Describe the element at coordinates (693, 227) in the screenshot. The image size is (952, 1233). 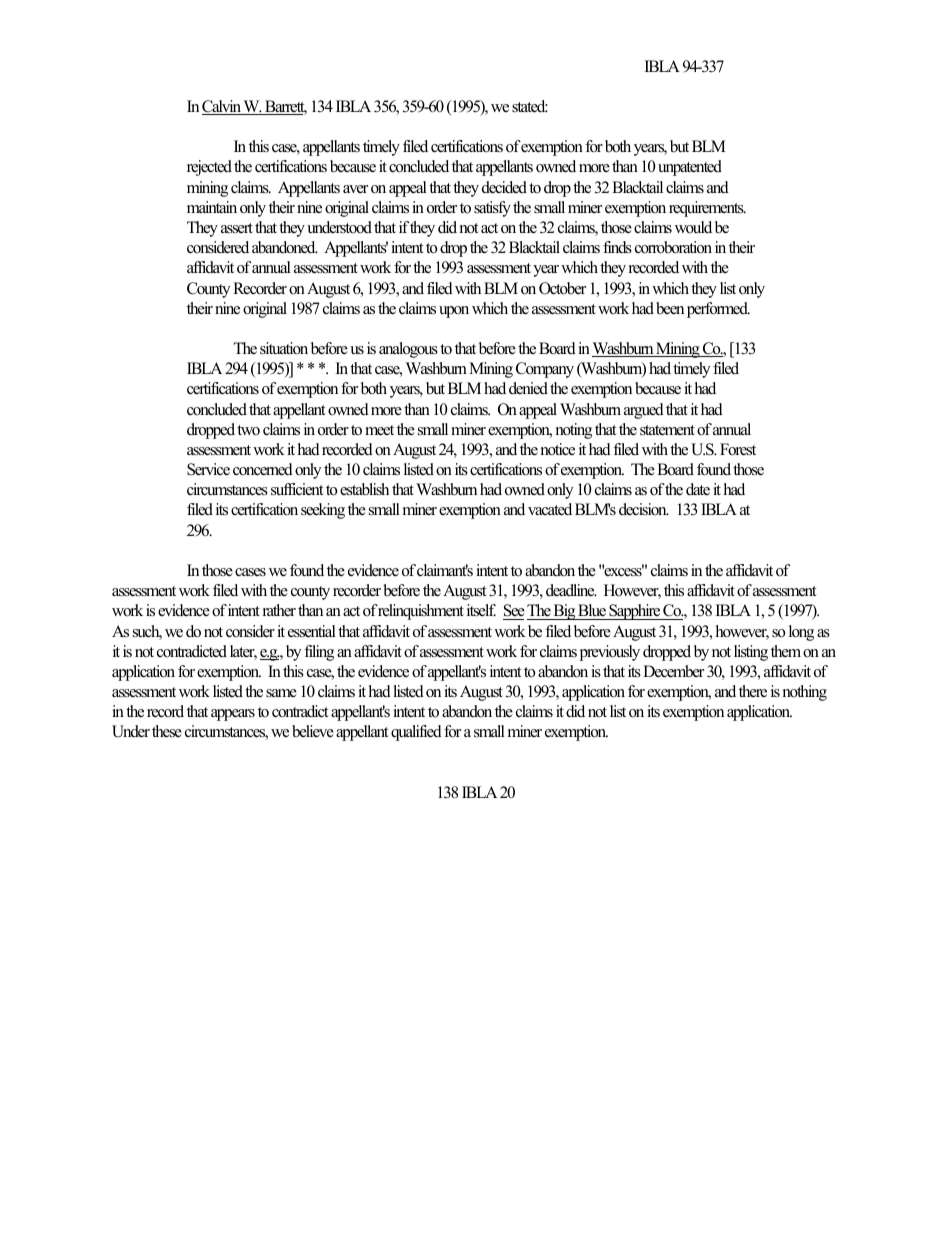
I see `would` at that location.
